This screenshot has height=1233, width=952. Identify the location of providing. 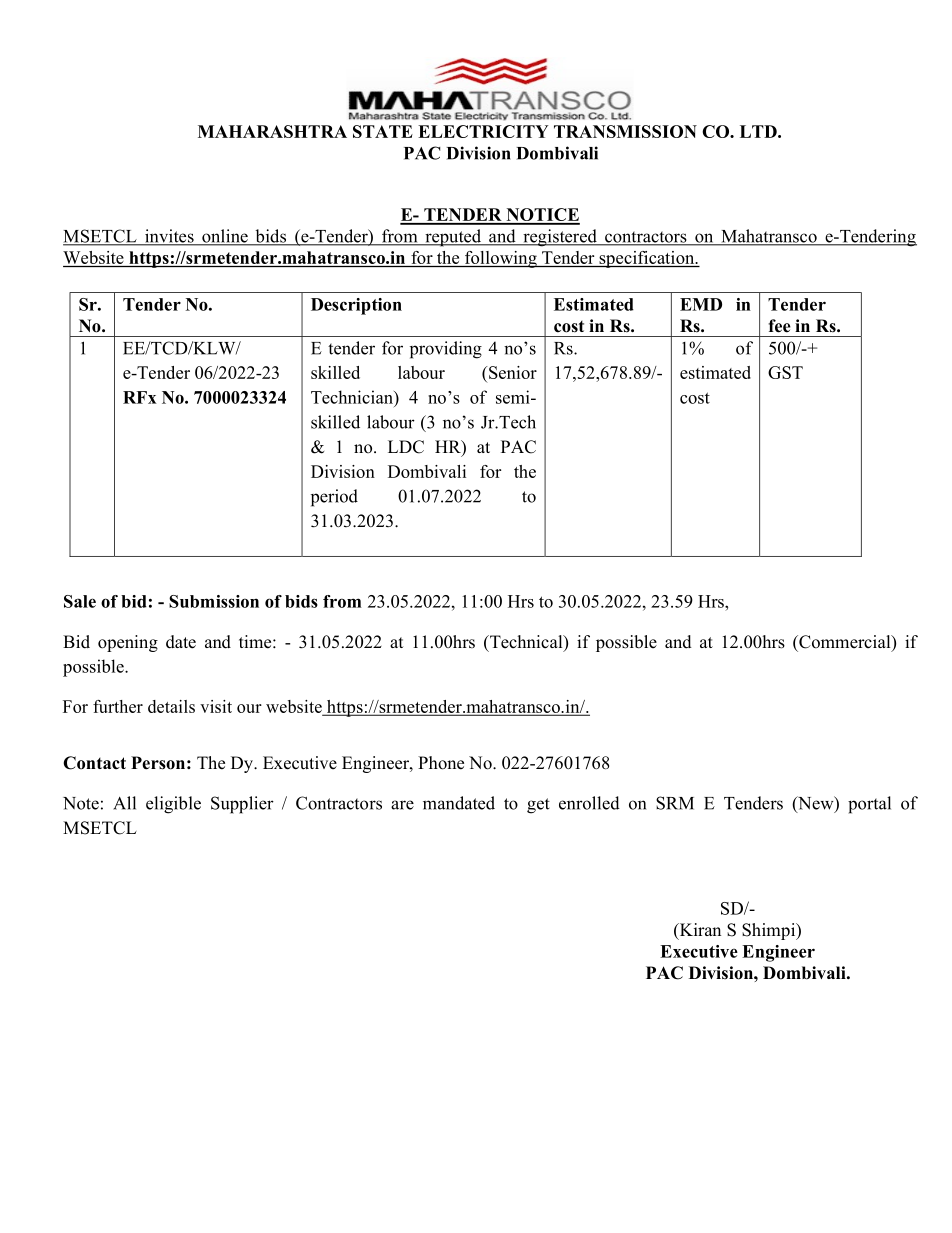
(446, 350).
